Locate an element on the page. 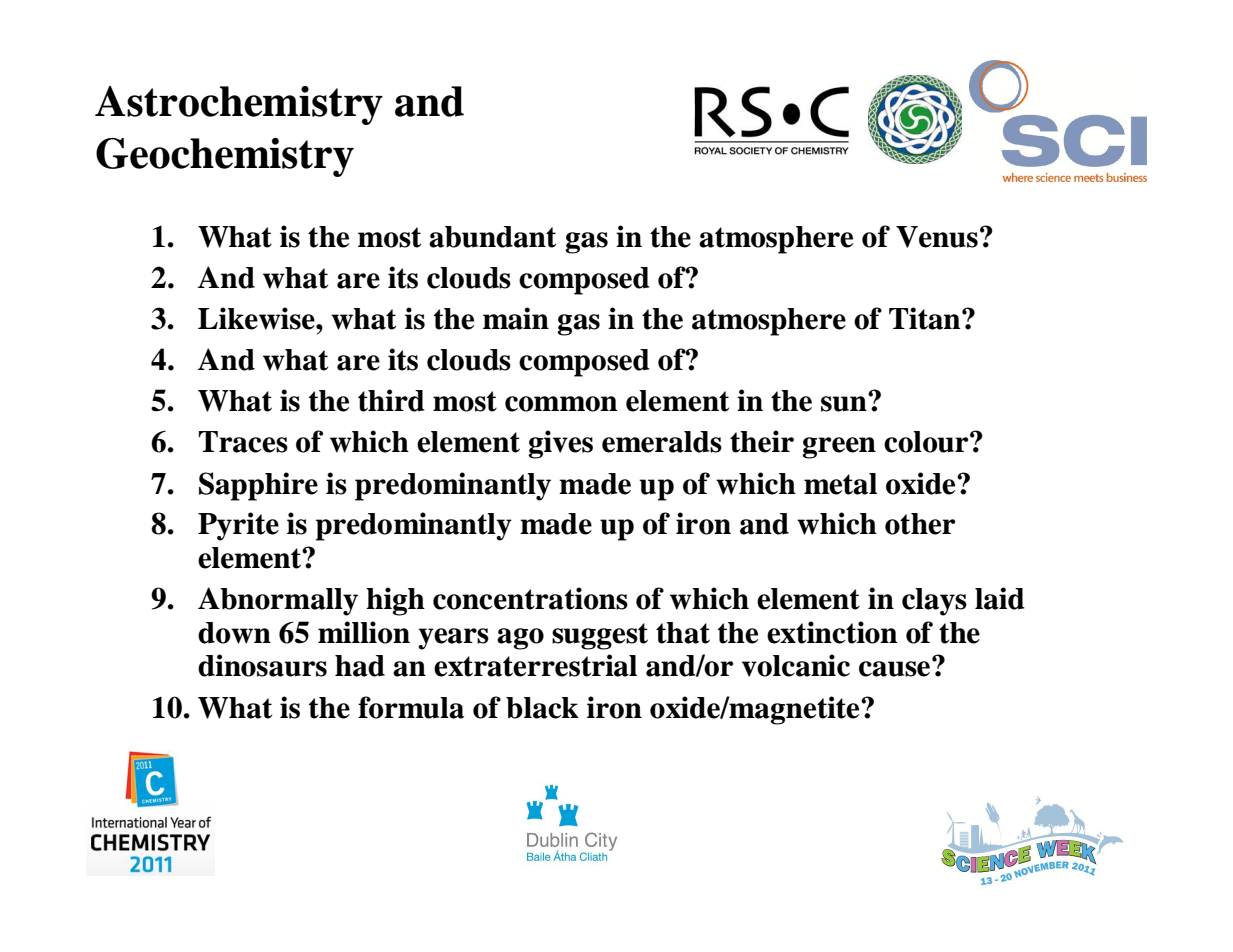 The height and width of the page is (952, 1233). Geochemistry is located at coordinates (225, 157).
